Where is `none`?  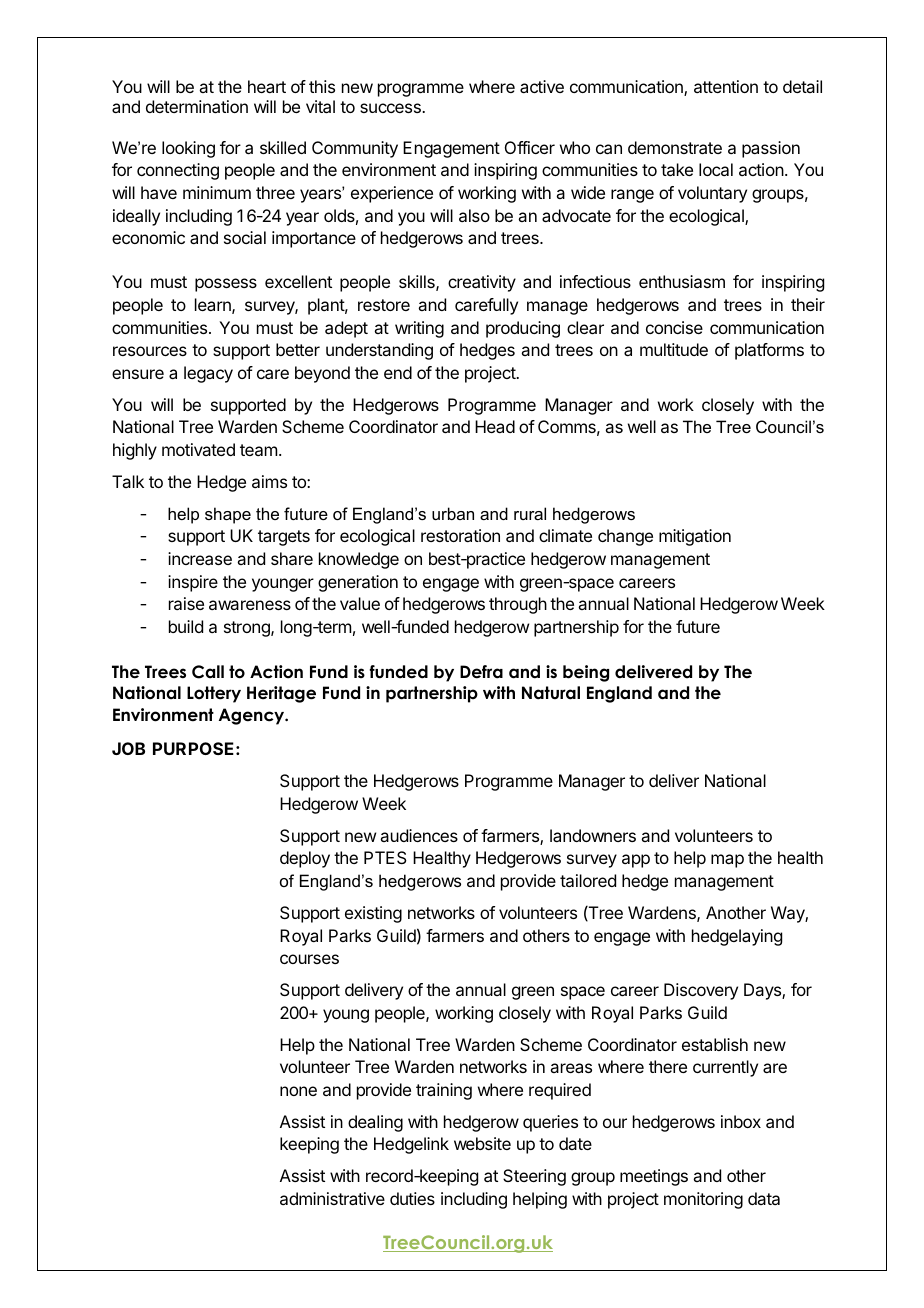 none is located at coordinates (298, 1091).
